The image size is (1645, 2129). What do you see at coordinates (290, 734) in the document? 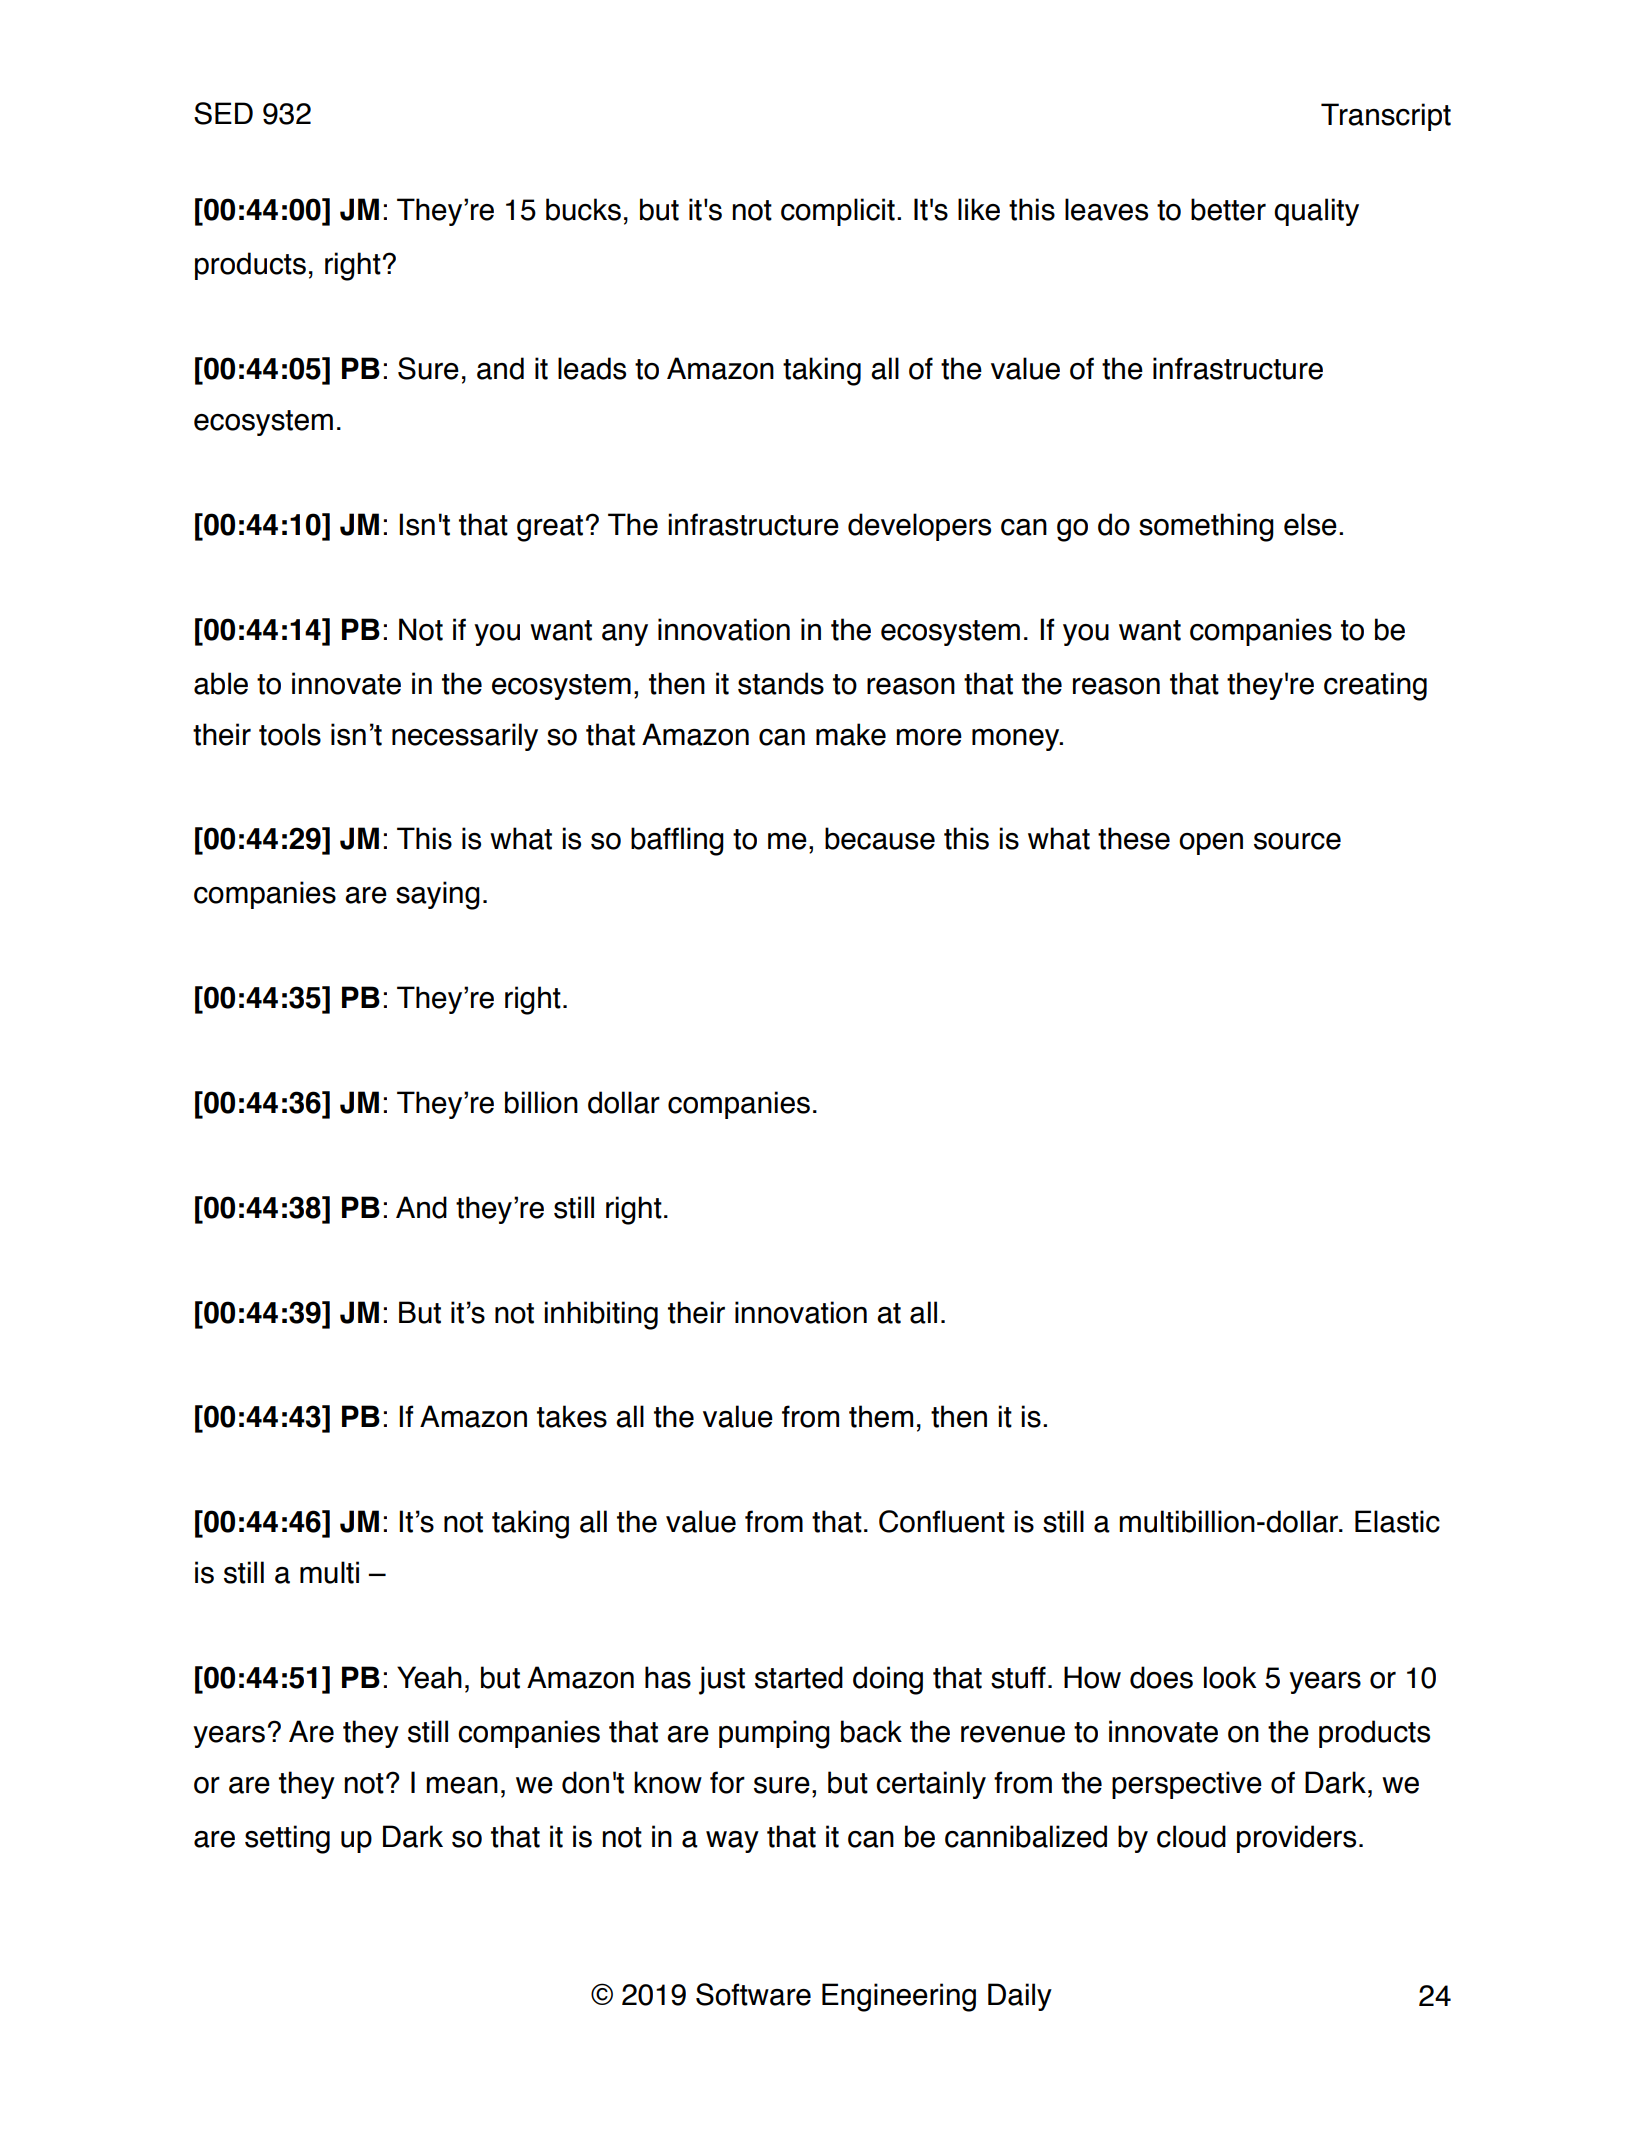
I see `tools` at bounding box center [290, 734].
